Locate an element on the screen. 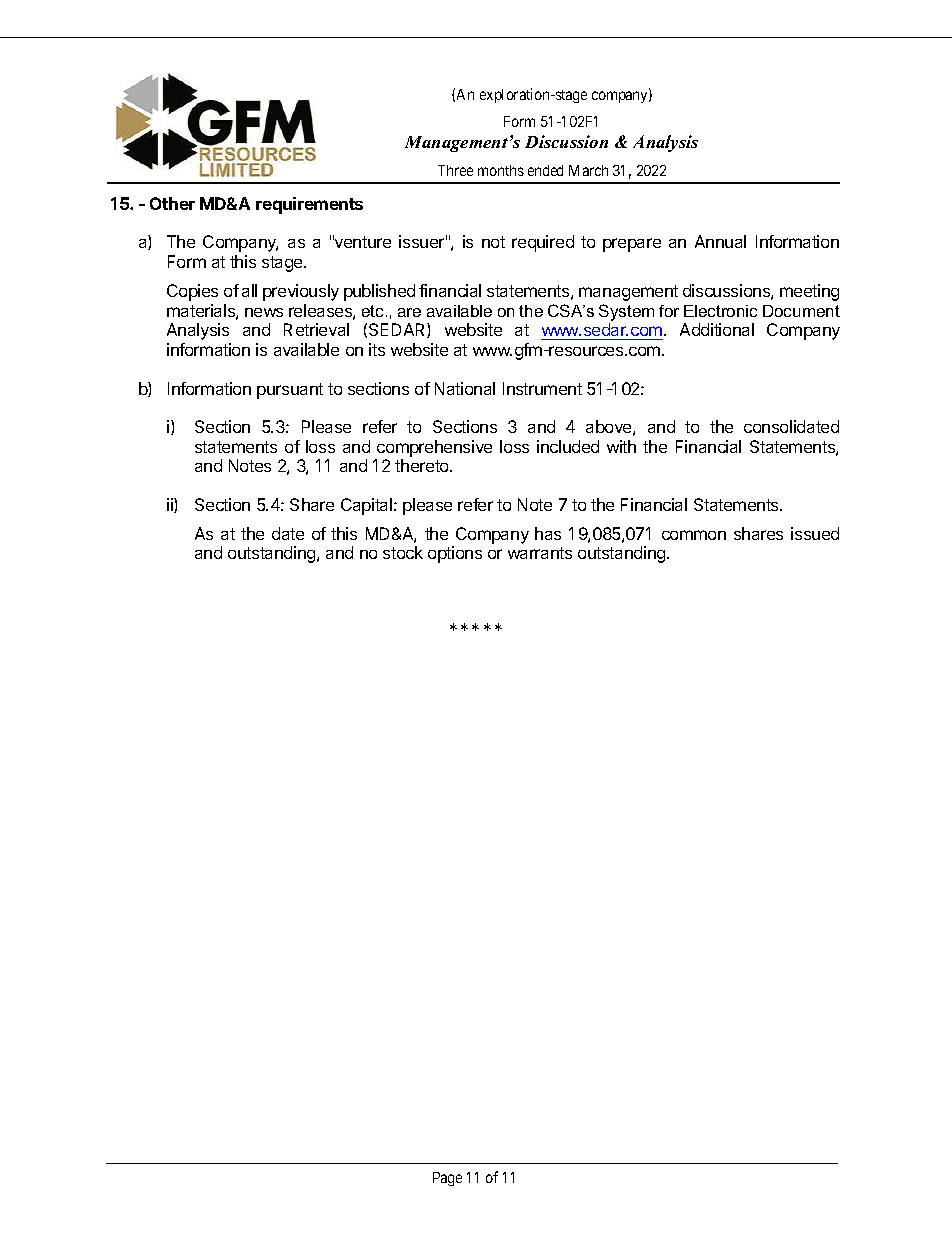 This screenshot has height=1233, width=952. Capital is located at coordinates (368, 506).
